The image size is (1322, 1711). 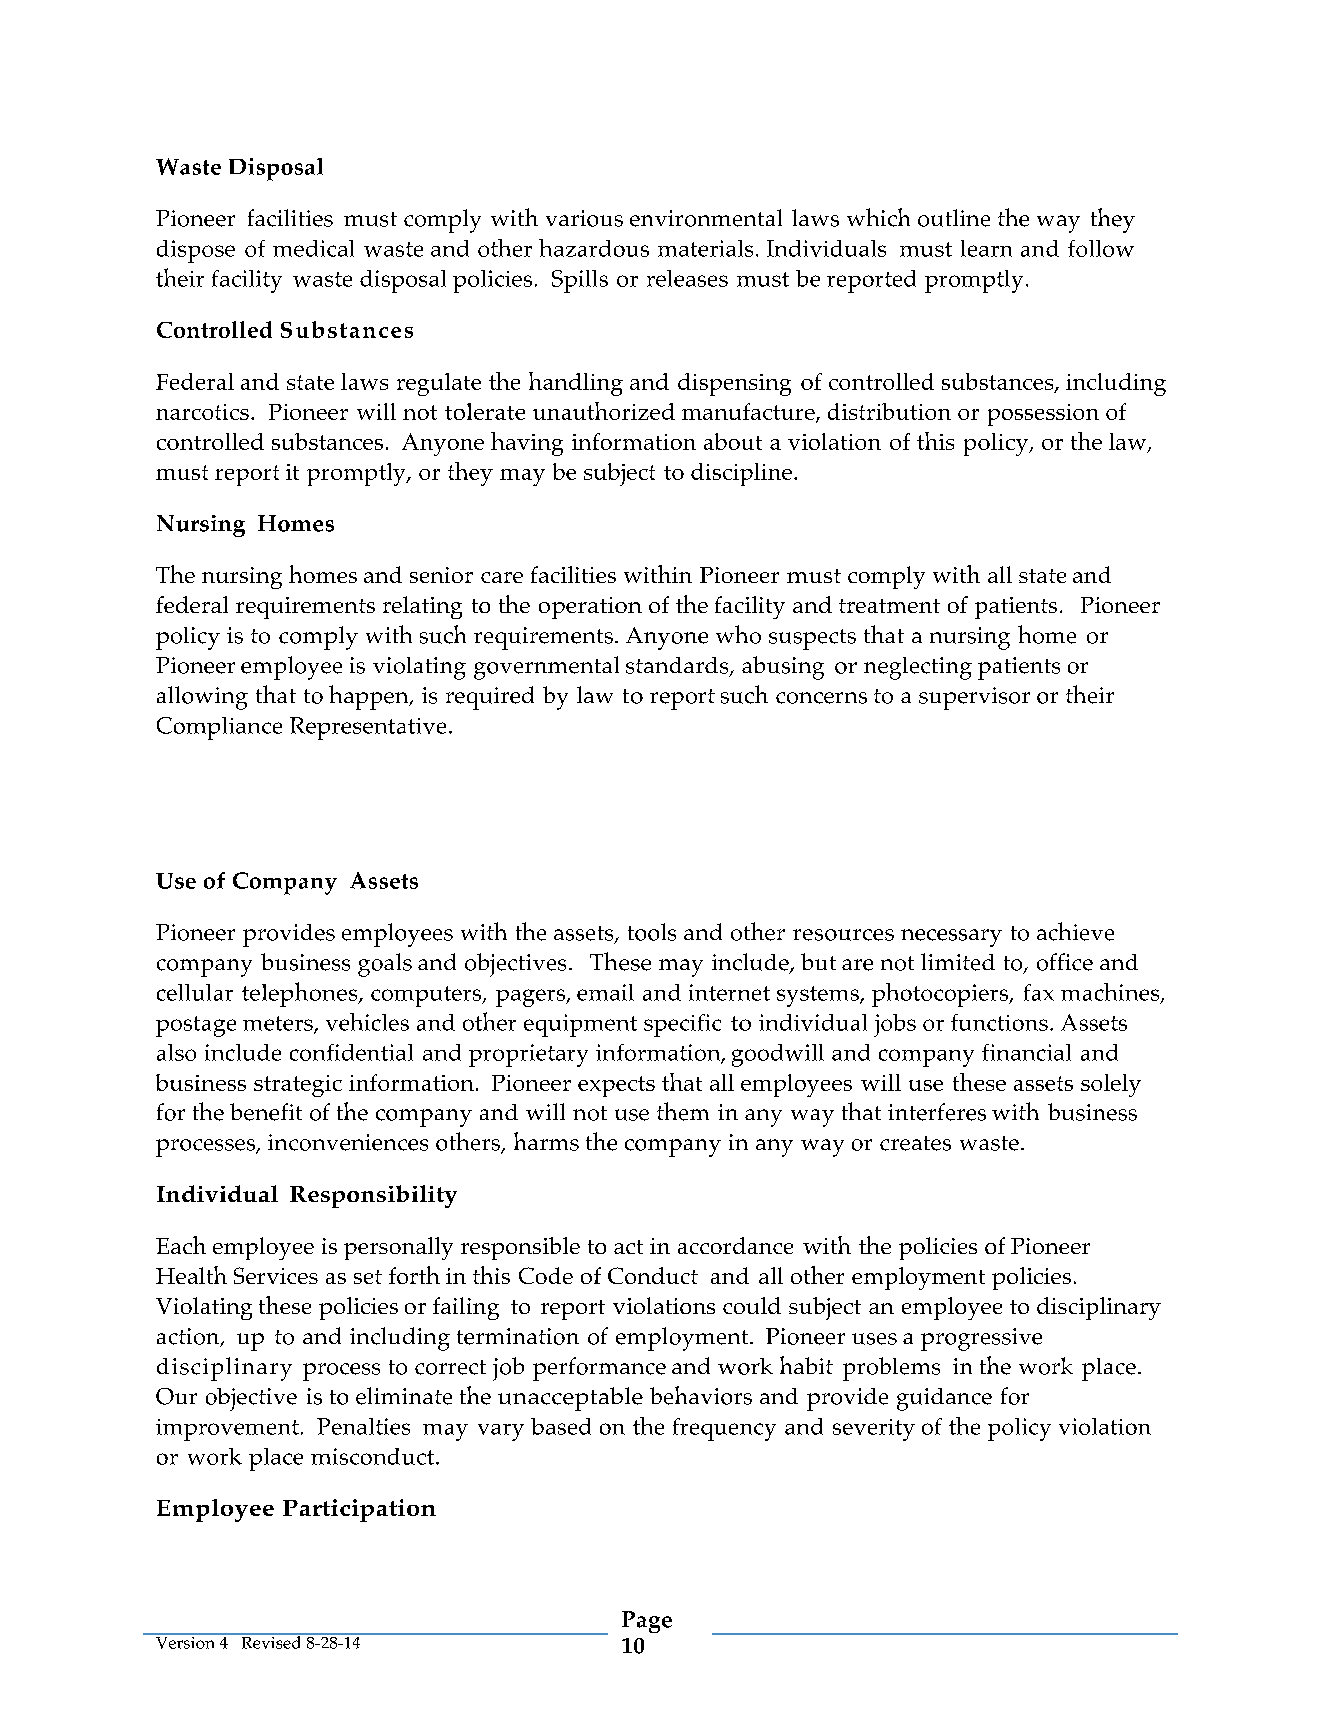 What do you see at coordinates (683, 1111) in the screenshot?
I see `them` at bounding box center [683, 1111].
